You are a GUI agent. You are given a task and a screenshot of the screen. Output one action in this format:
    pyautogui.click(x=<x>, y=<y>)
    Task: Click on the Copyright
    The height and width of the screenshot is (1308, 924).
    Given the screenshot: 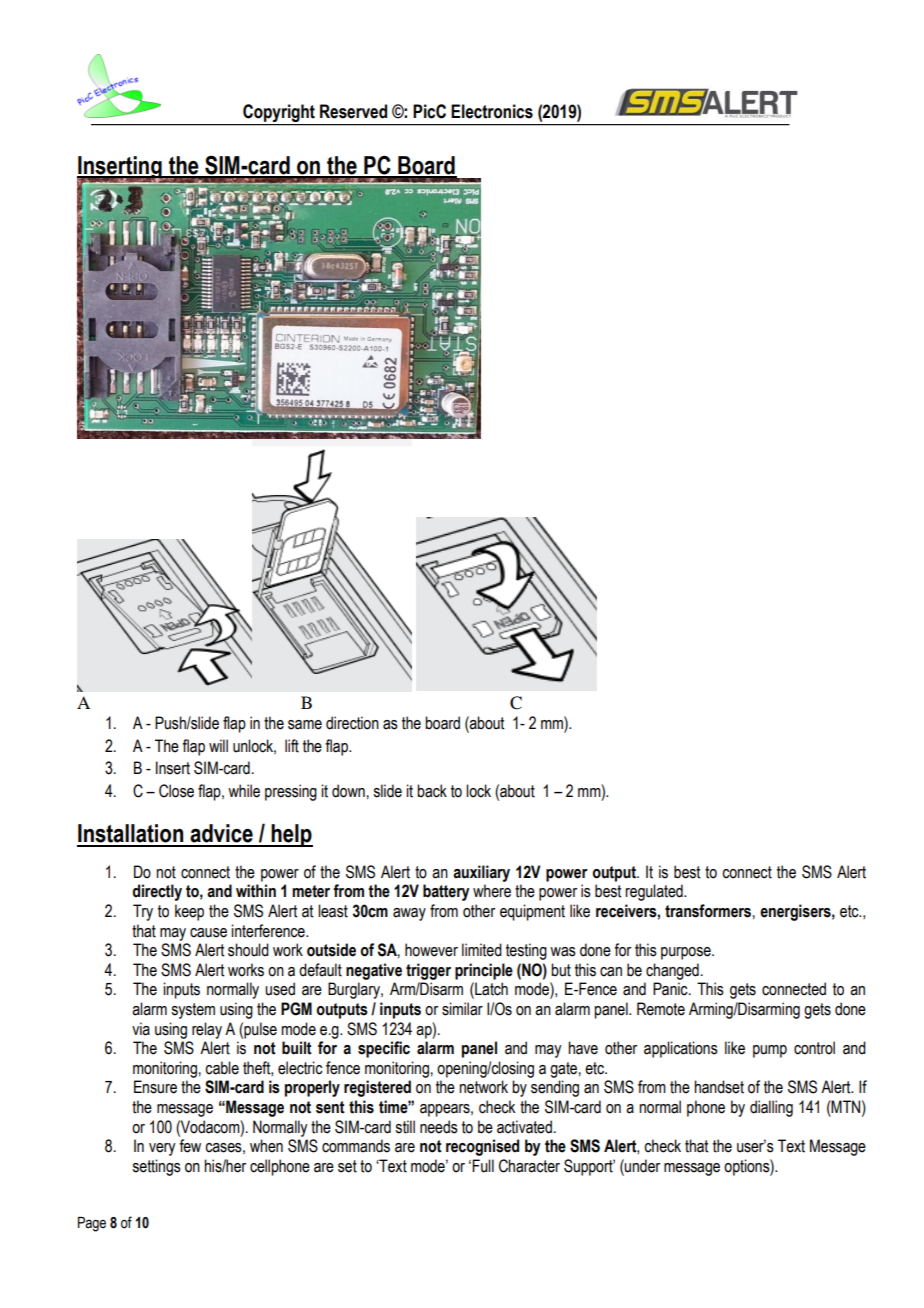 What is the action you would take?
    pyautogui.click(x=279, y=113)
